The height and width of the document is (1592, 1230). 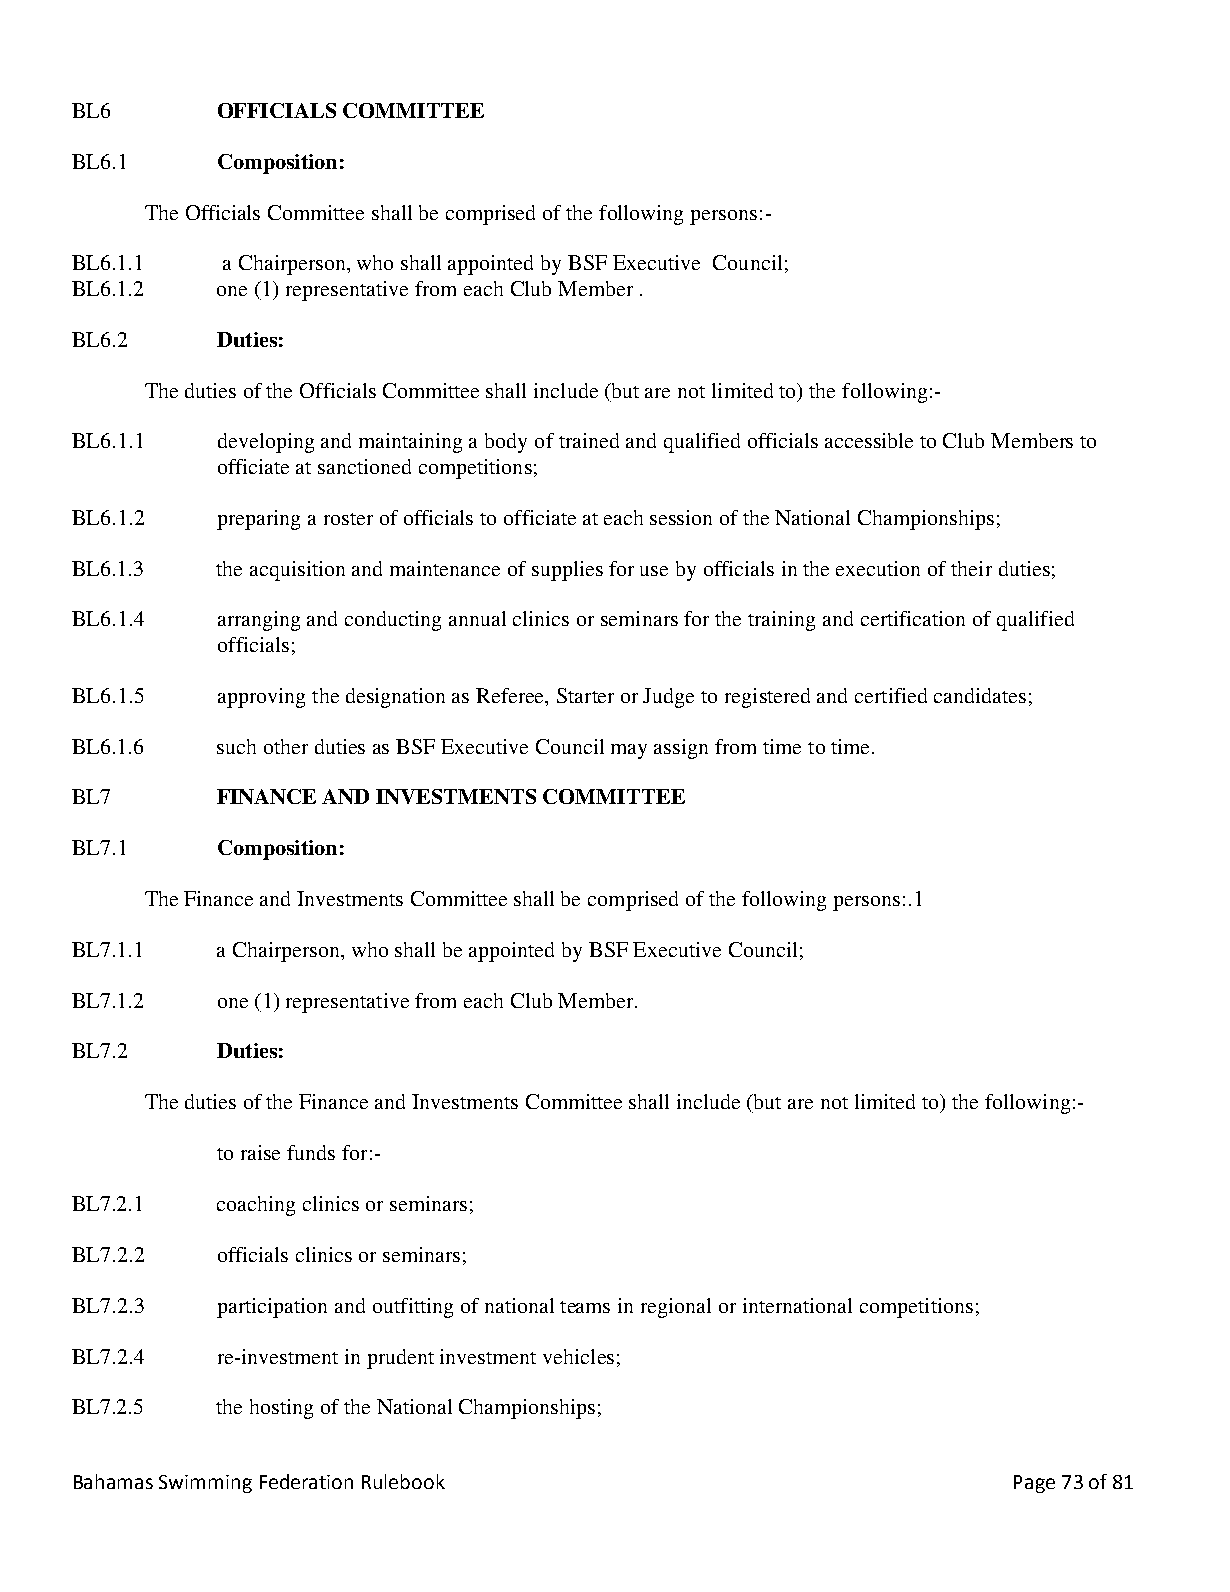 I want to click on Swimming, so click(x=205, y=1484).
